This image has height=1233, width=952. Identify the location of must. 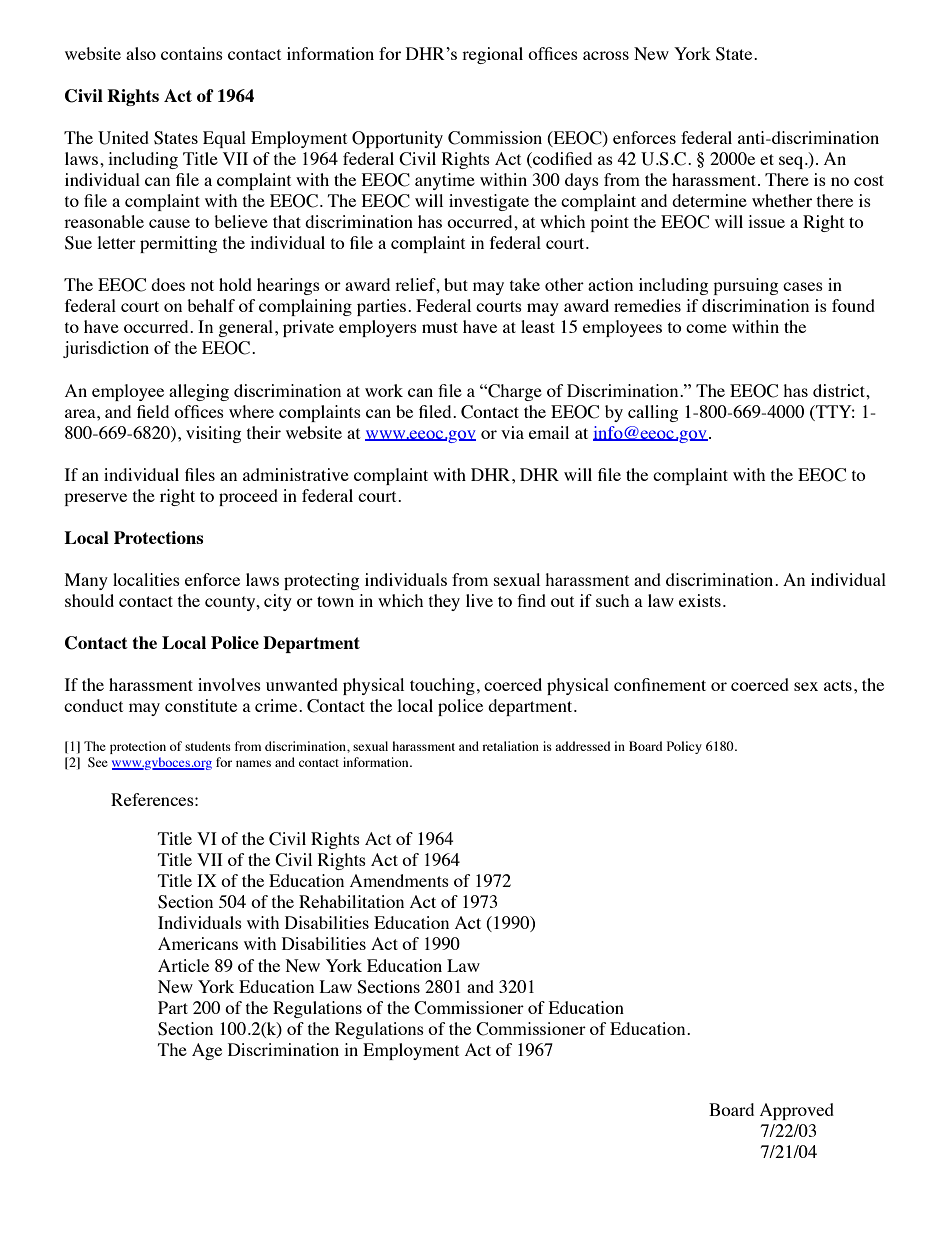
(440, 327).
